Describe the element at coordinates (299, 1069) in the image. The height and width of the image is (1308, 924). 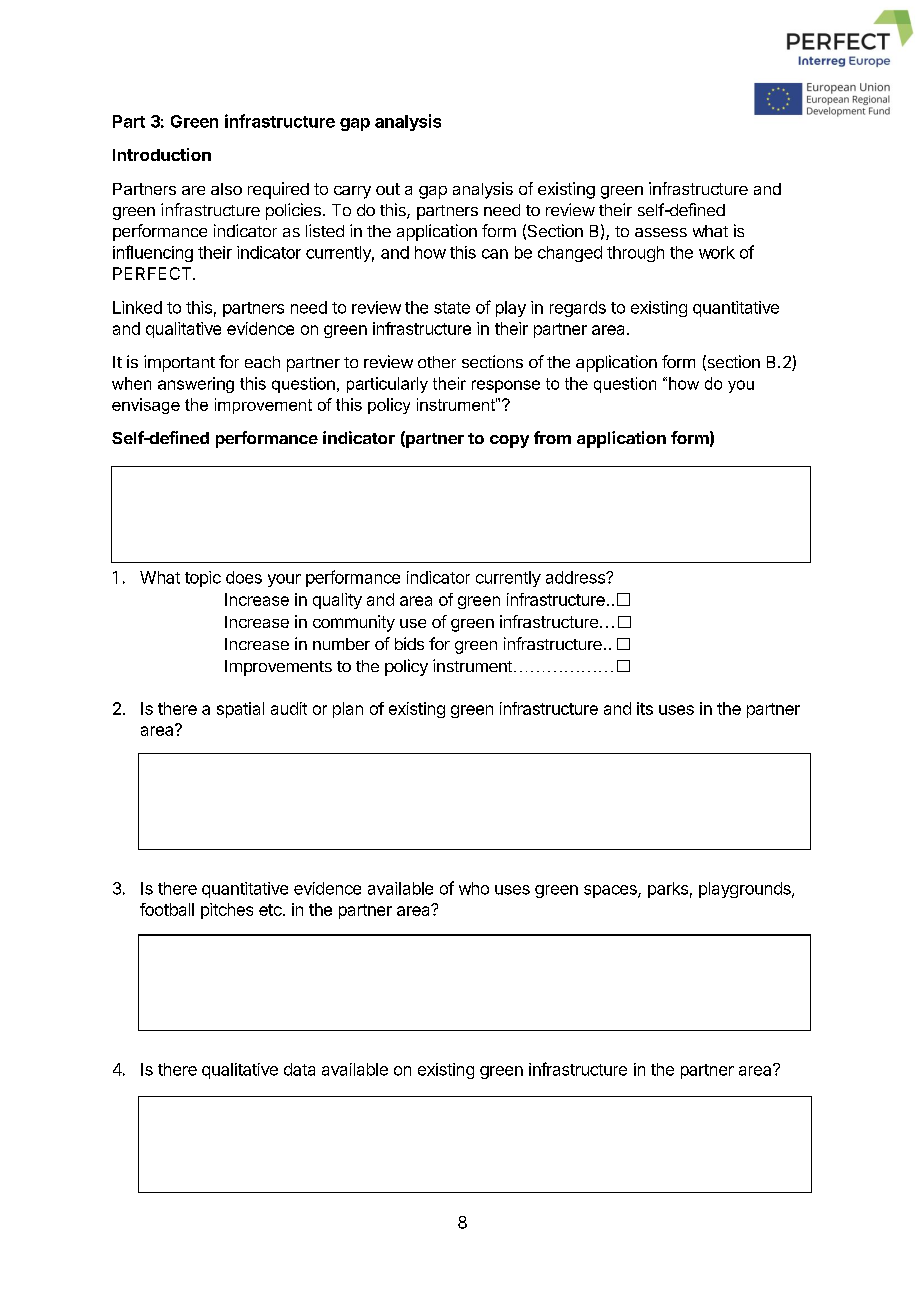
I see `data` at that location.
